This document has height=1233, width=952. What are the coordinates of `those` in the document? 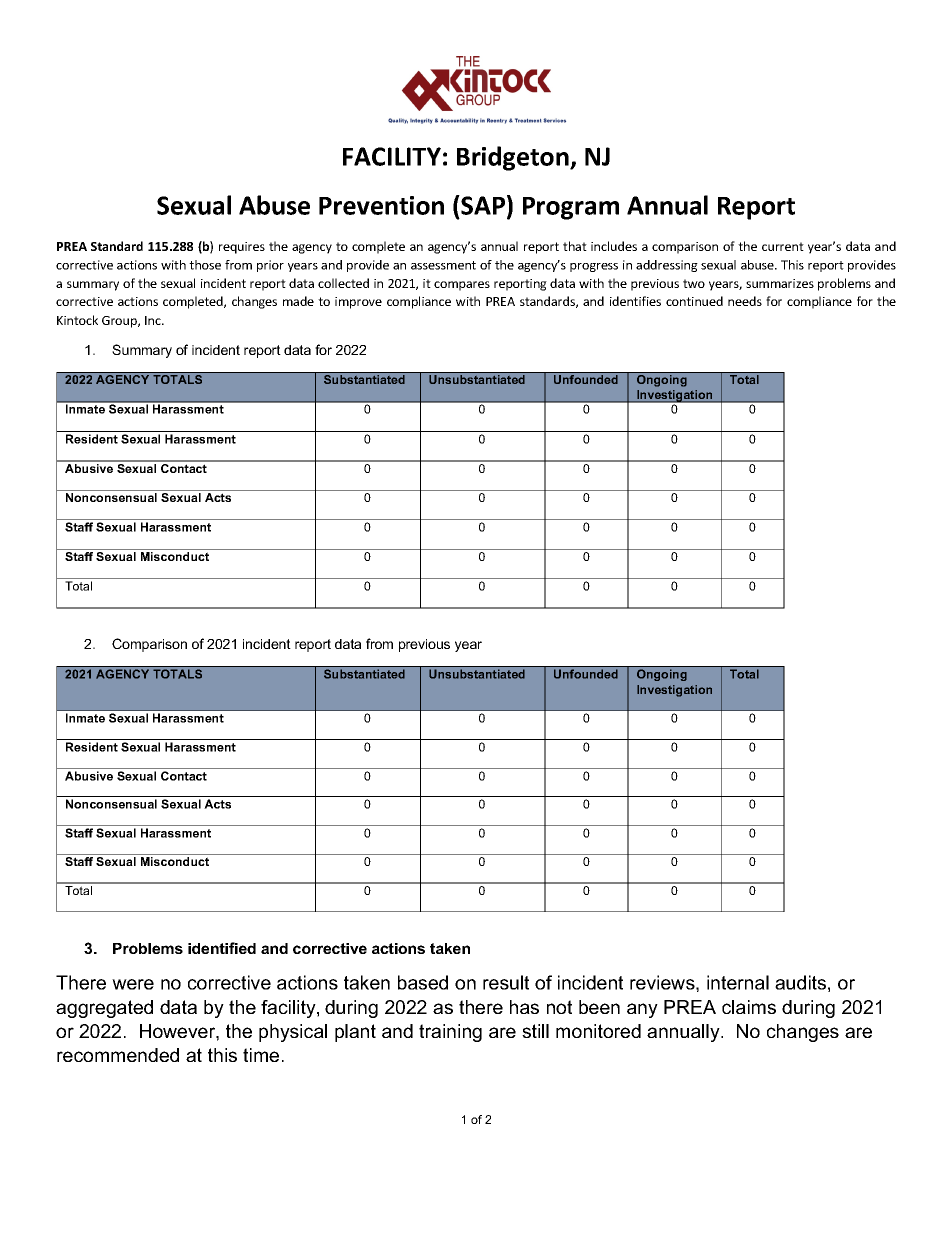 It's located at (205, 265).
